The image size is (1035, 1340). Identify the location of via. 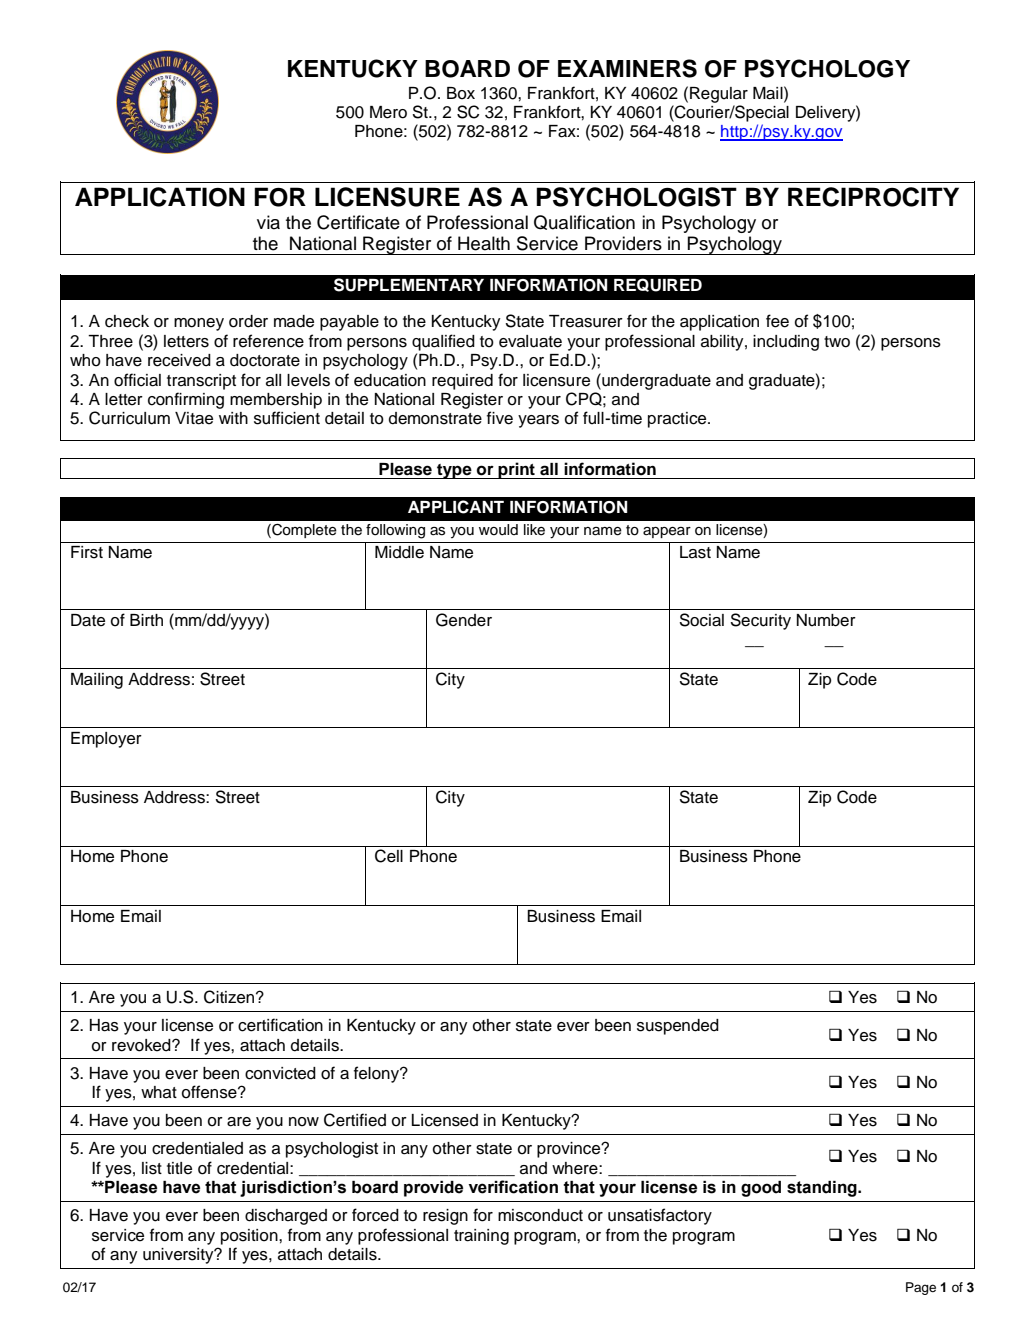
(268, 222).
